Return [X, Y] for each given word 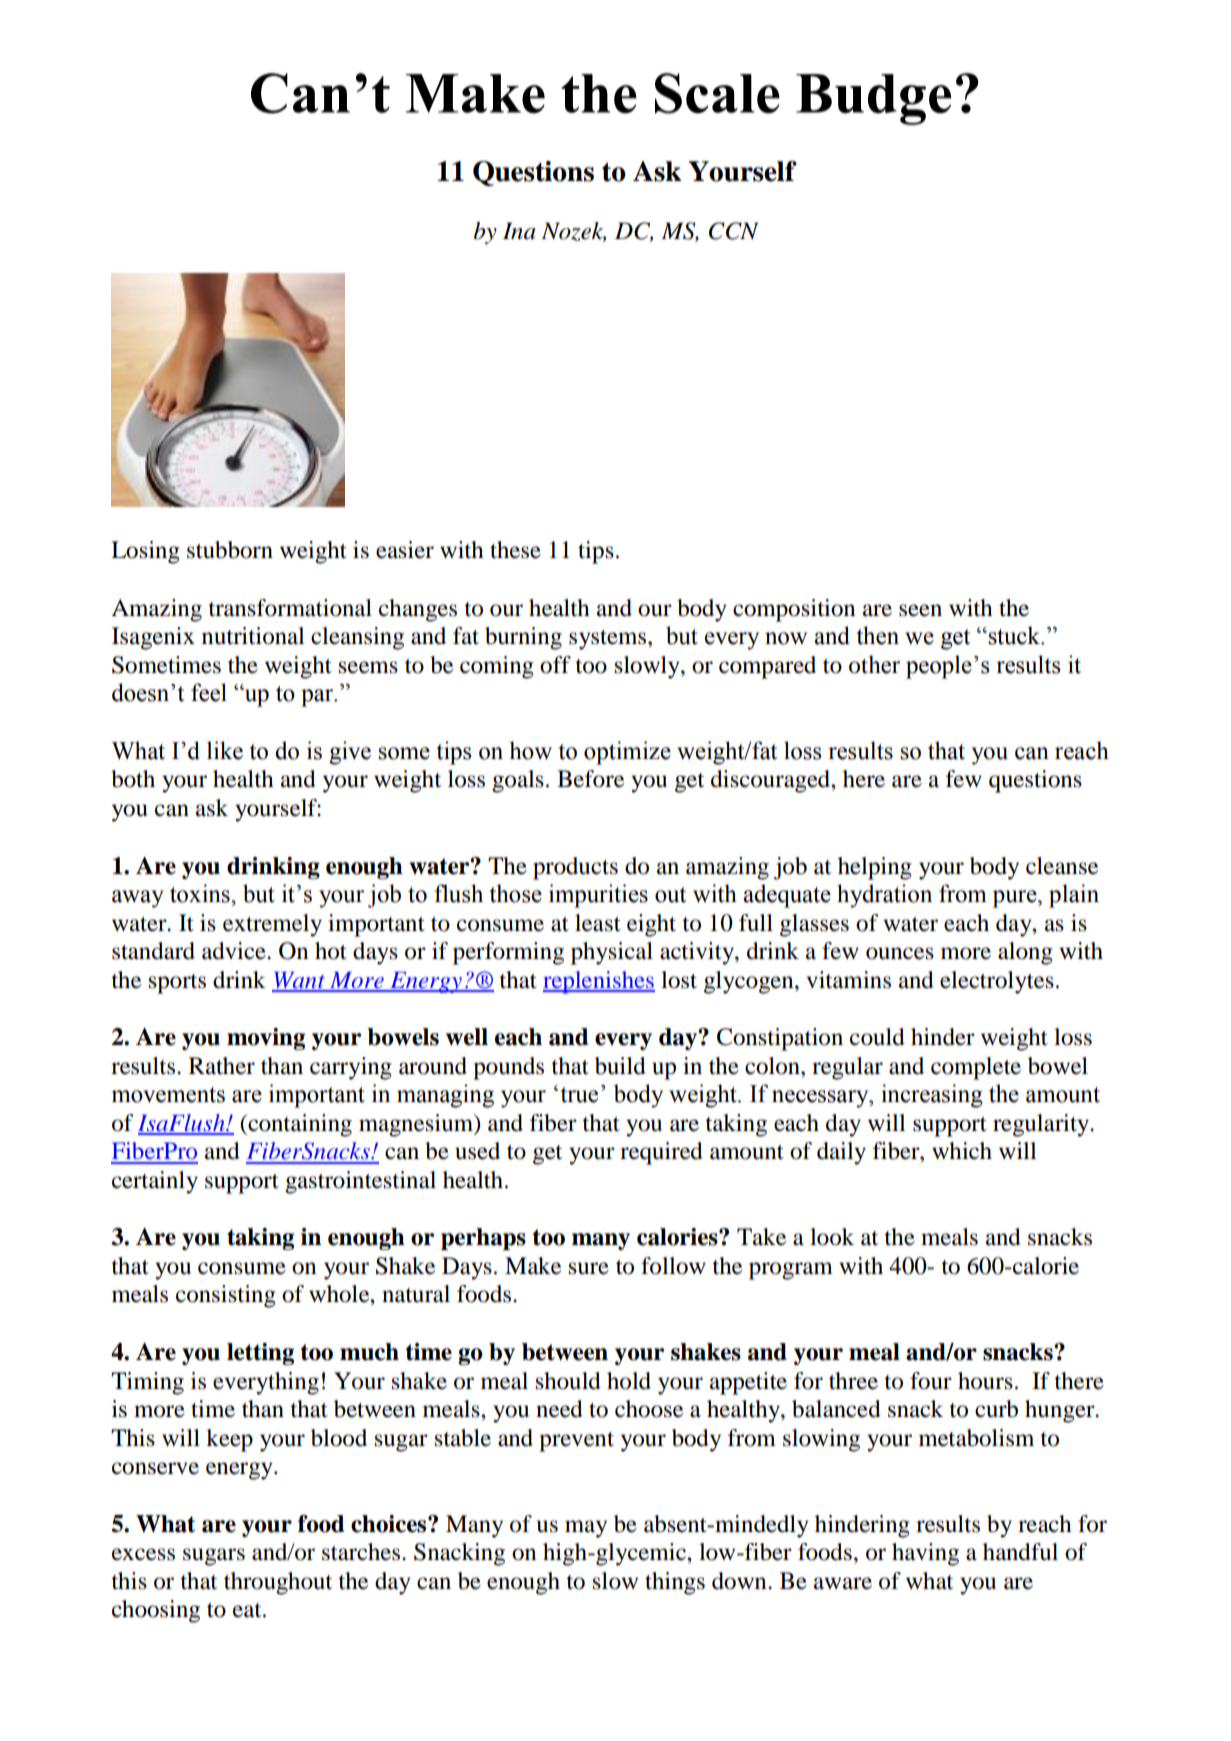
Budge [873, 99]
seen [920, 610]
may [586, 1529]
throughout [278, 1583]
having [925, 1554]
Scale [717, 93]
